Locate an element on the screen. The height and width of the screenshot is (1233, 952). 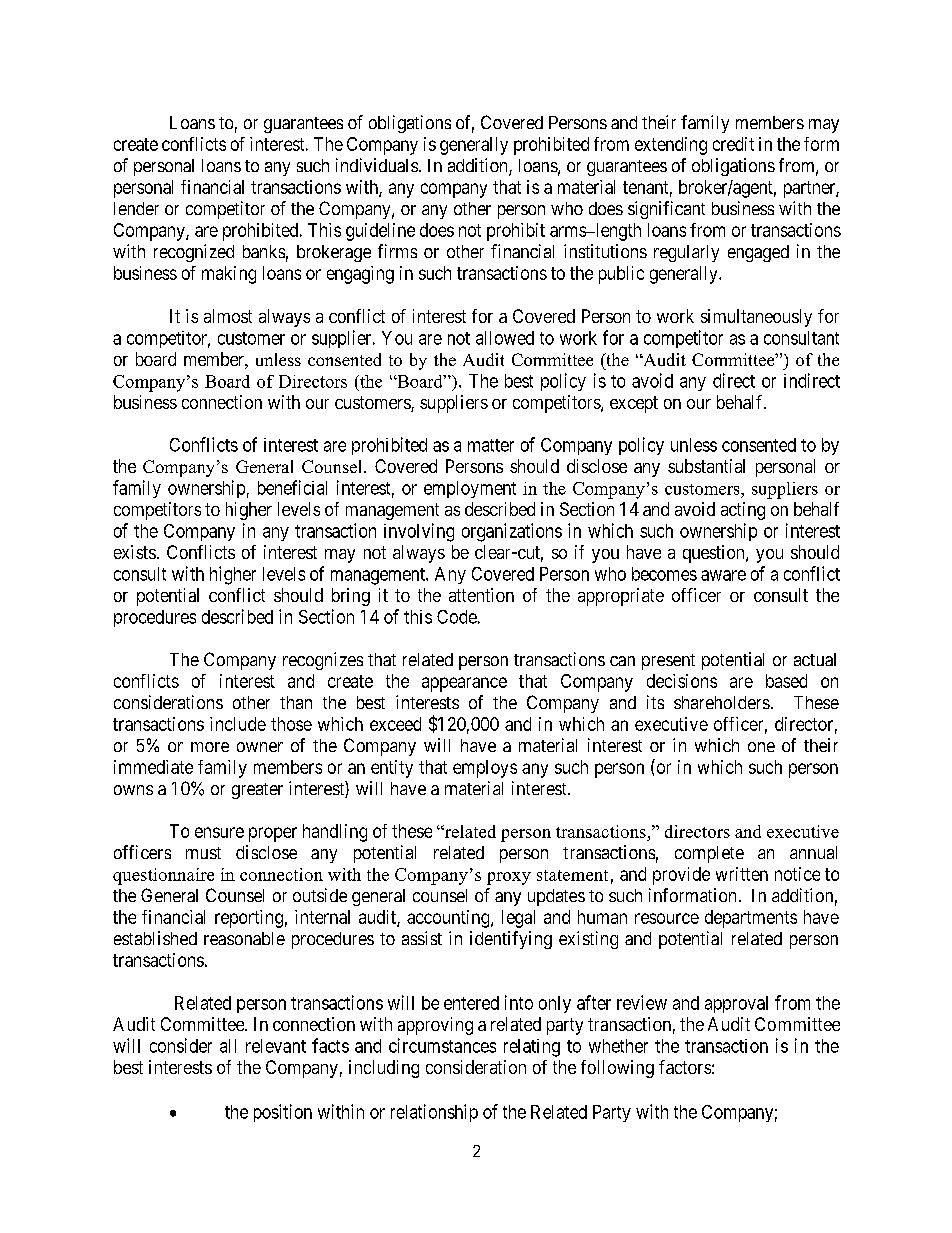
Code is located at coordinates (457, 617).
